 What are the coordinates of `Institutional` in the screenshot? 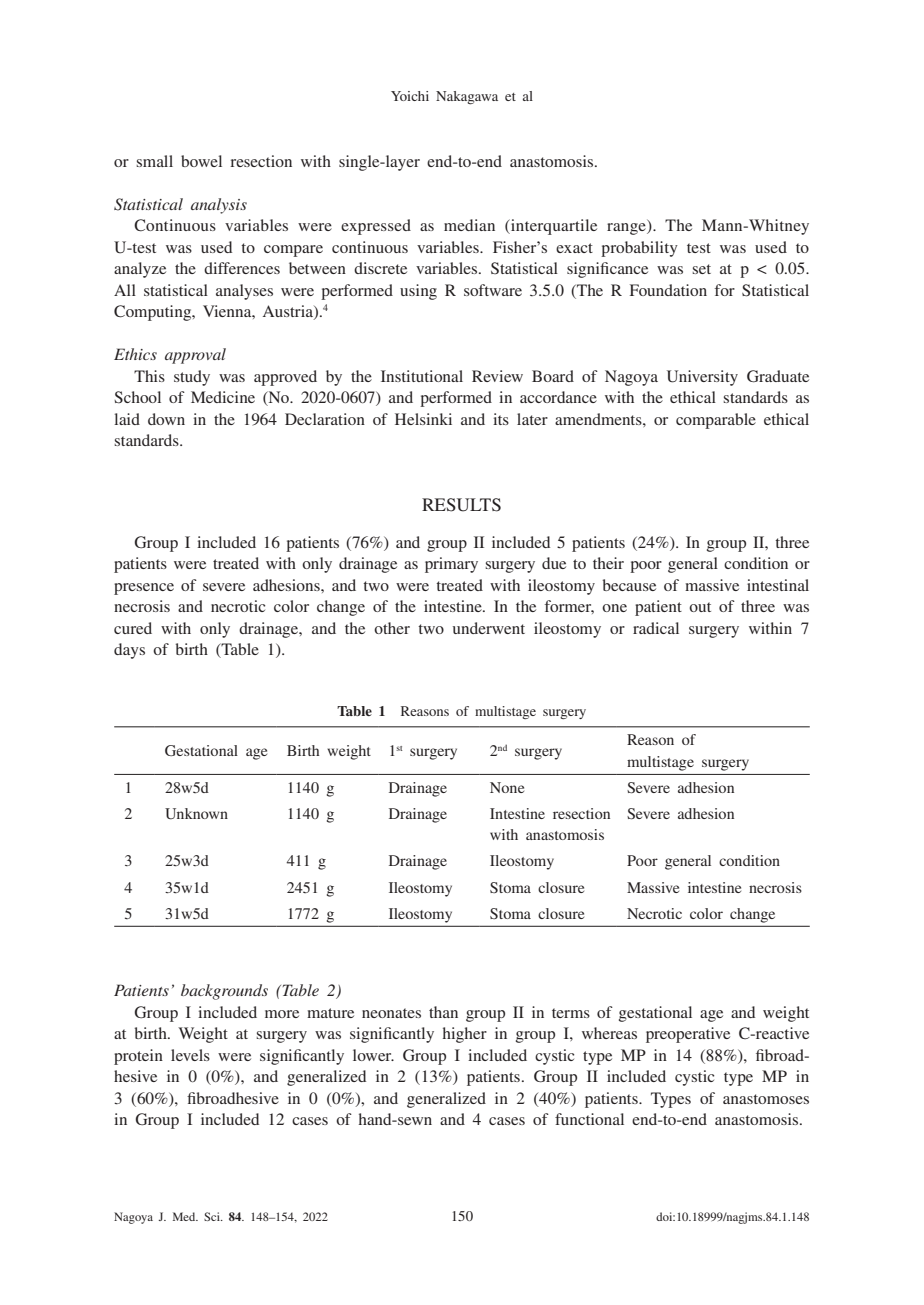 It's located at (422, 376).
